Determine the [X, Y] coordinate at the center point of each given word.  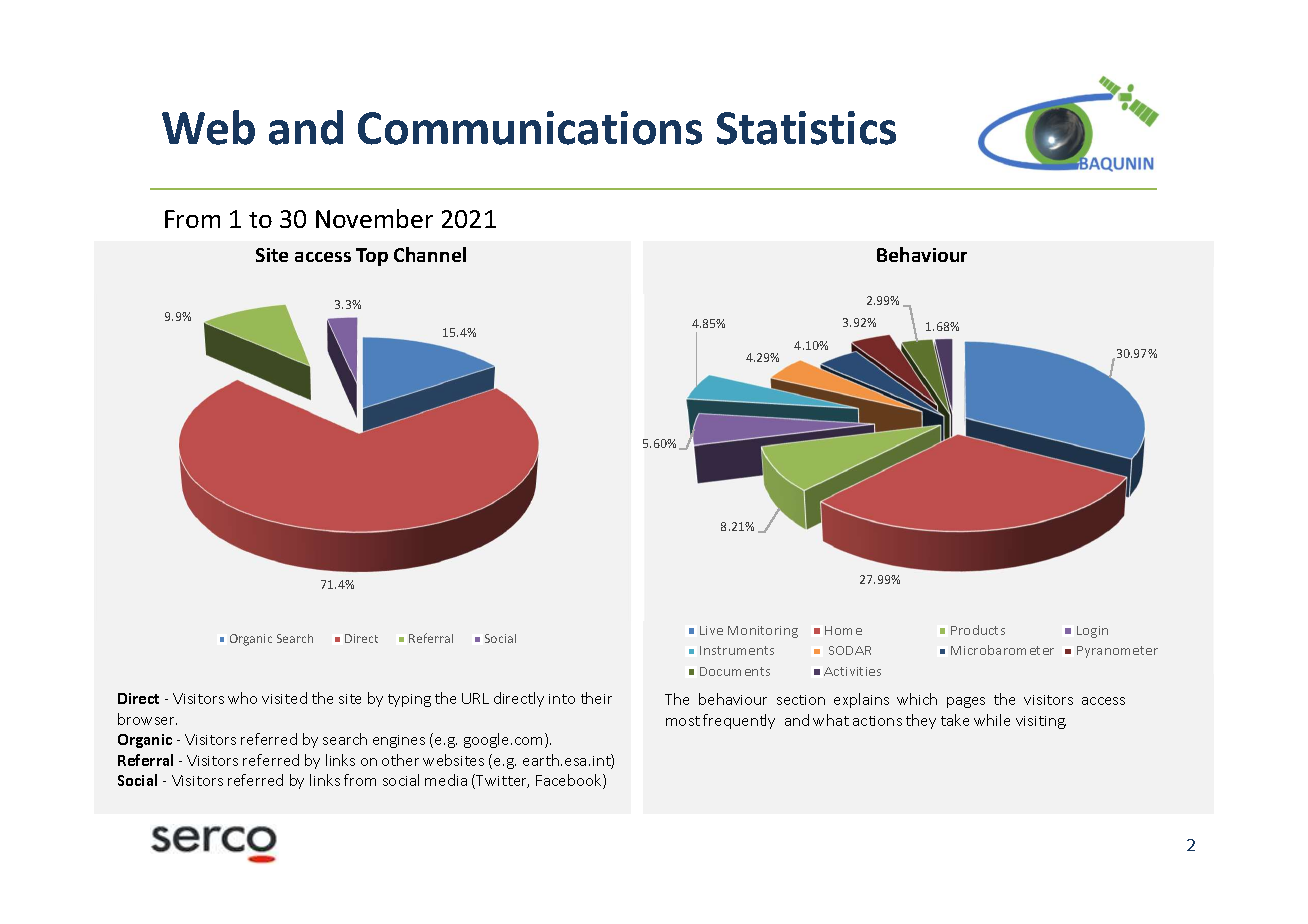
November [374, 218]
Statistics [806, 128]
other [400, 760]
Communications [530, 128]
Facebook [570, 781]
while [992, 720]
